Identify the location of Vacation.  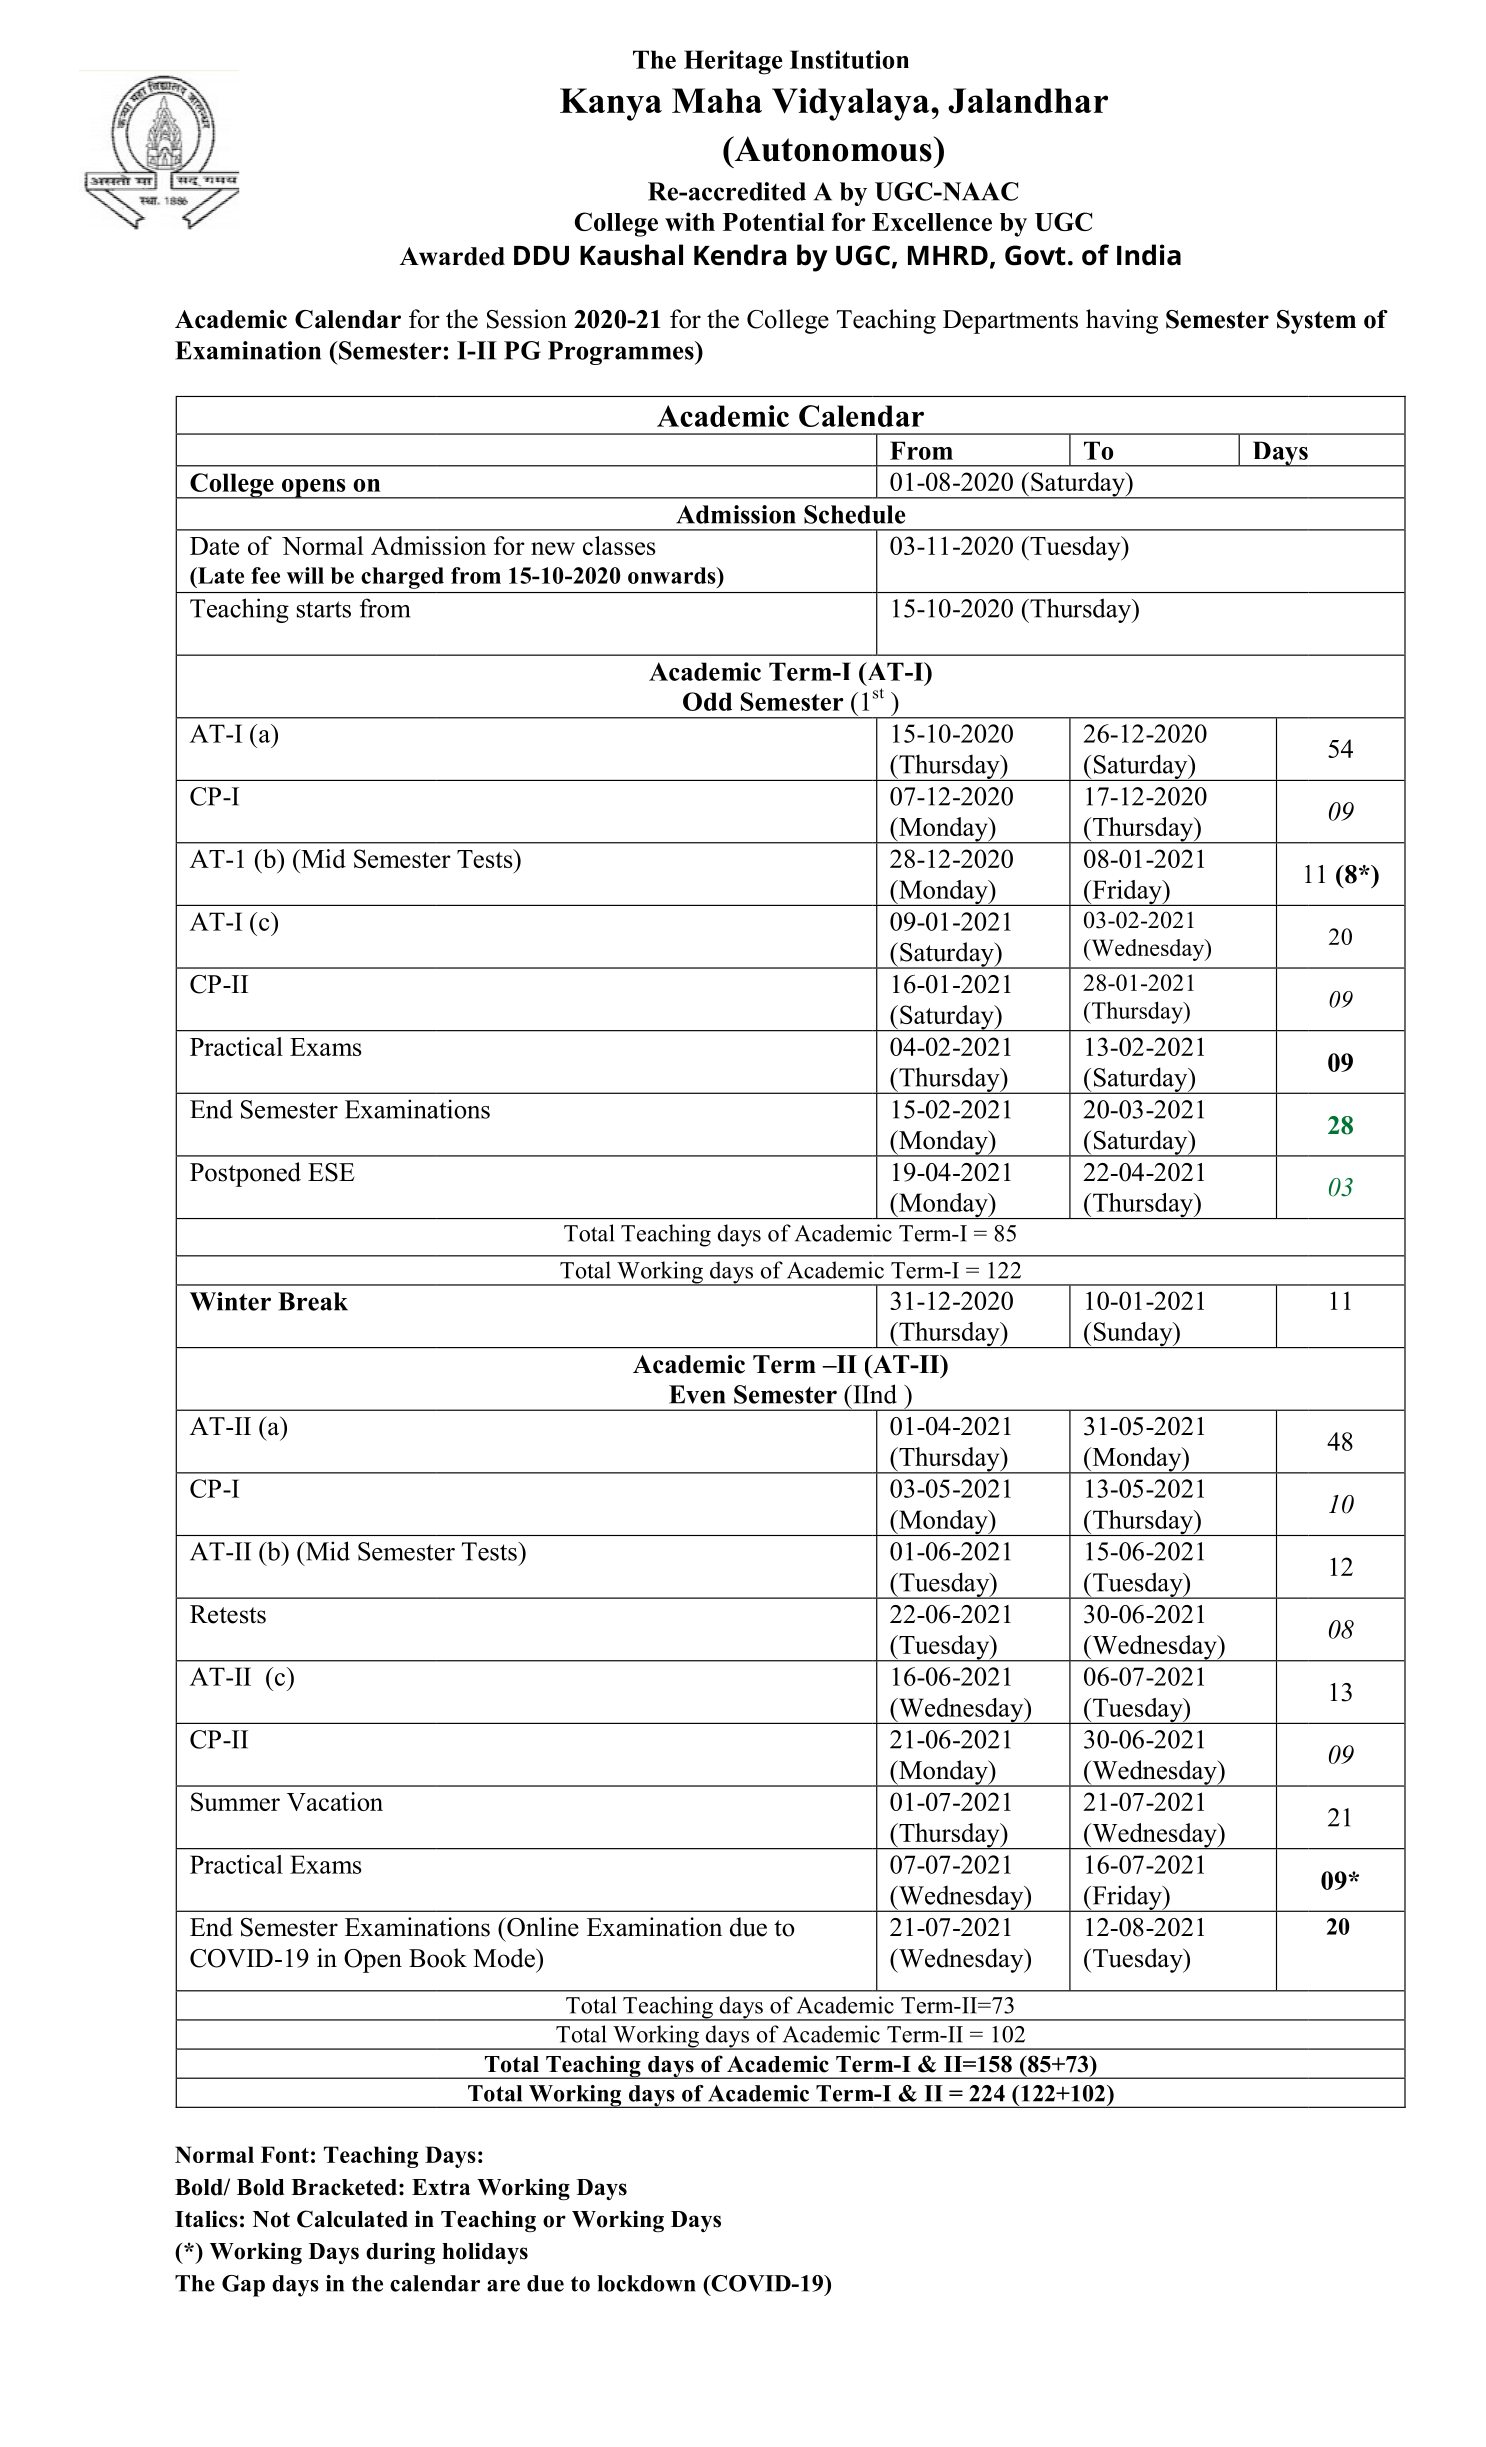
(335, 1801).
